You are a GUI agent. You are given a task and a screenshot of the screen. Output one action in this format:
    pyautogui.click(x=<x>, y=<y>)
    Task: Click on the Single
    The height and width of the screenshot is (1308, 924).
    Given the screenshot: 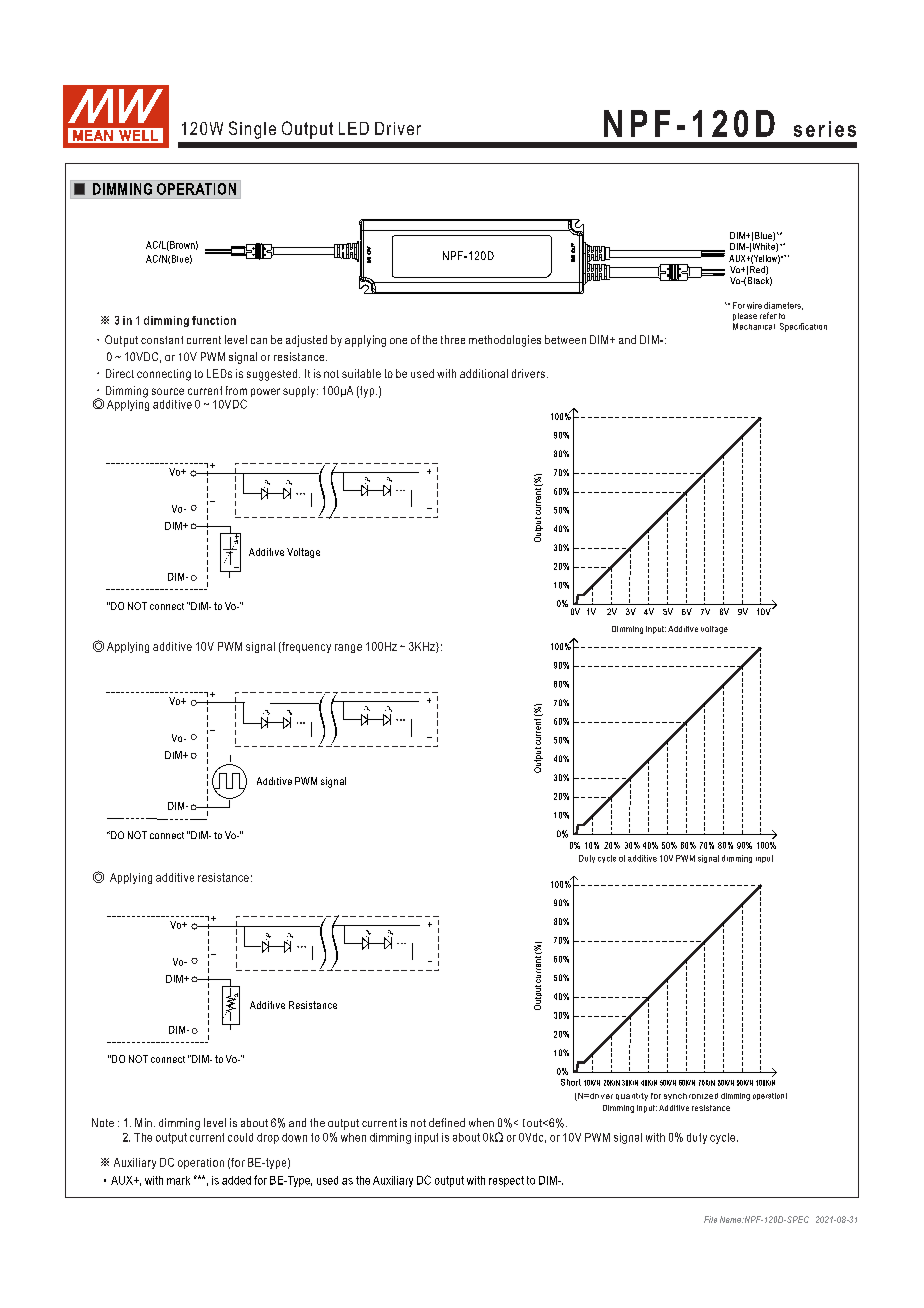 What is the action you would take?
    pyautogui.click(x=252, y=130)
